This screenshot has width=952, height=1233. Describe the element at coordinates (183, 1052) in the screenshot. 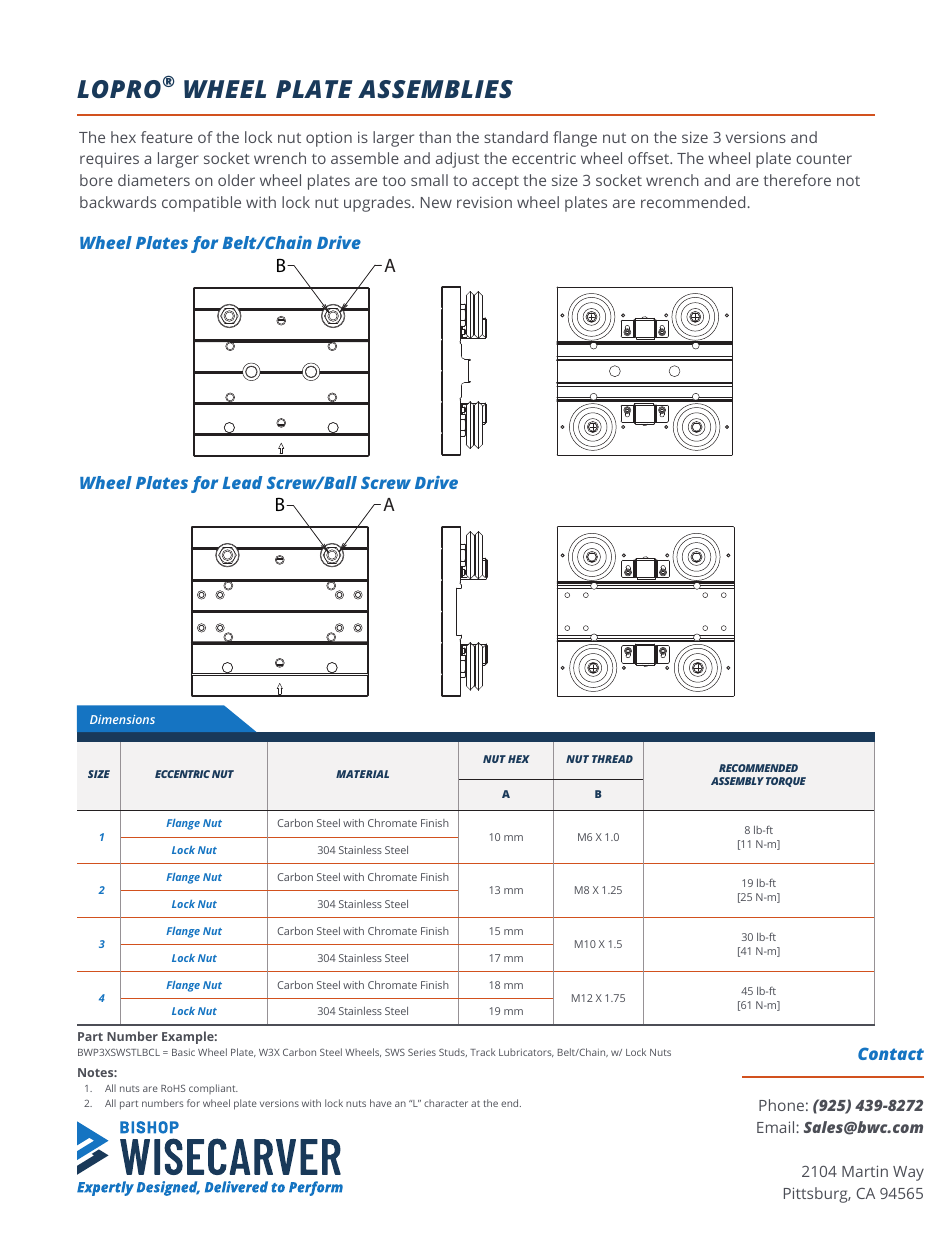

I see `Basic` at that location.
